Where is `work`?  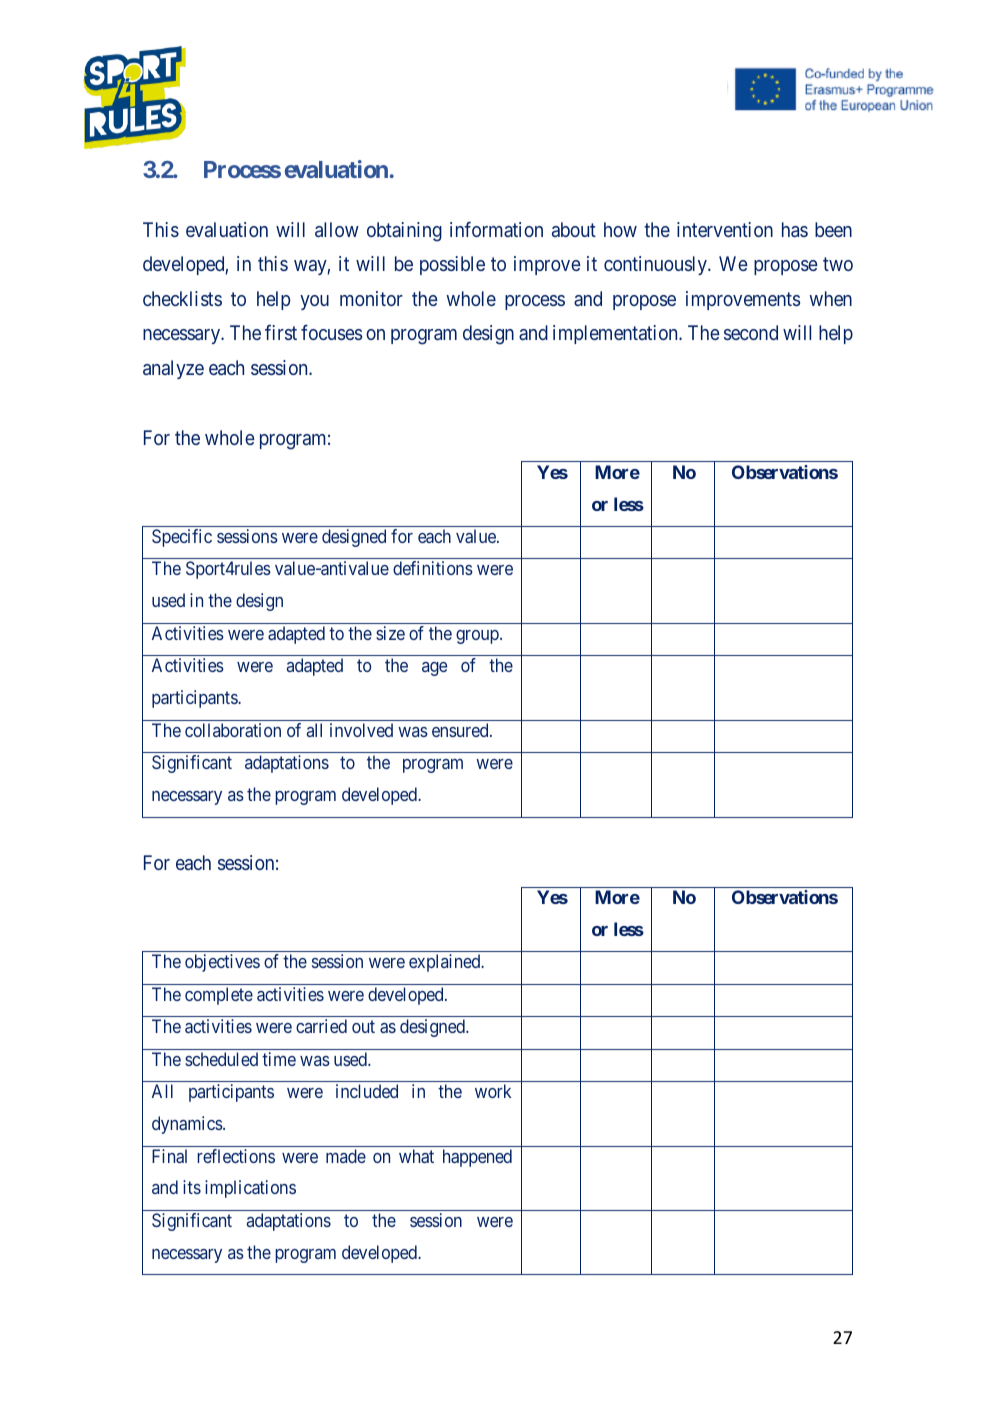
work is located at coordinates (493, 1091).
